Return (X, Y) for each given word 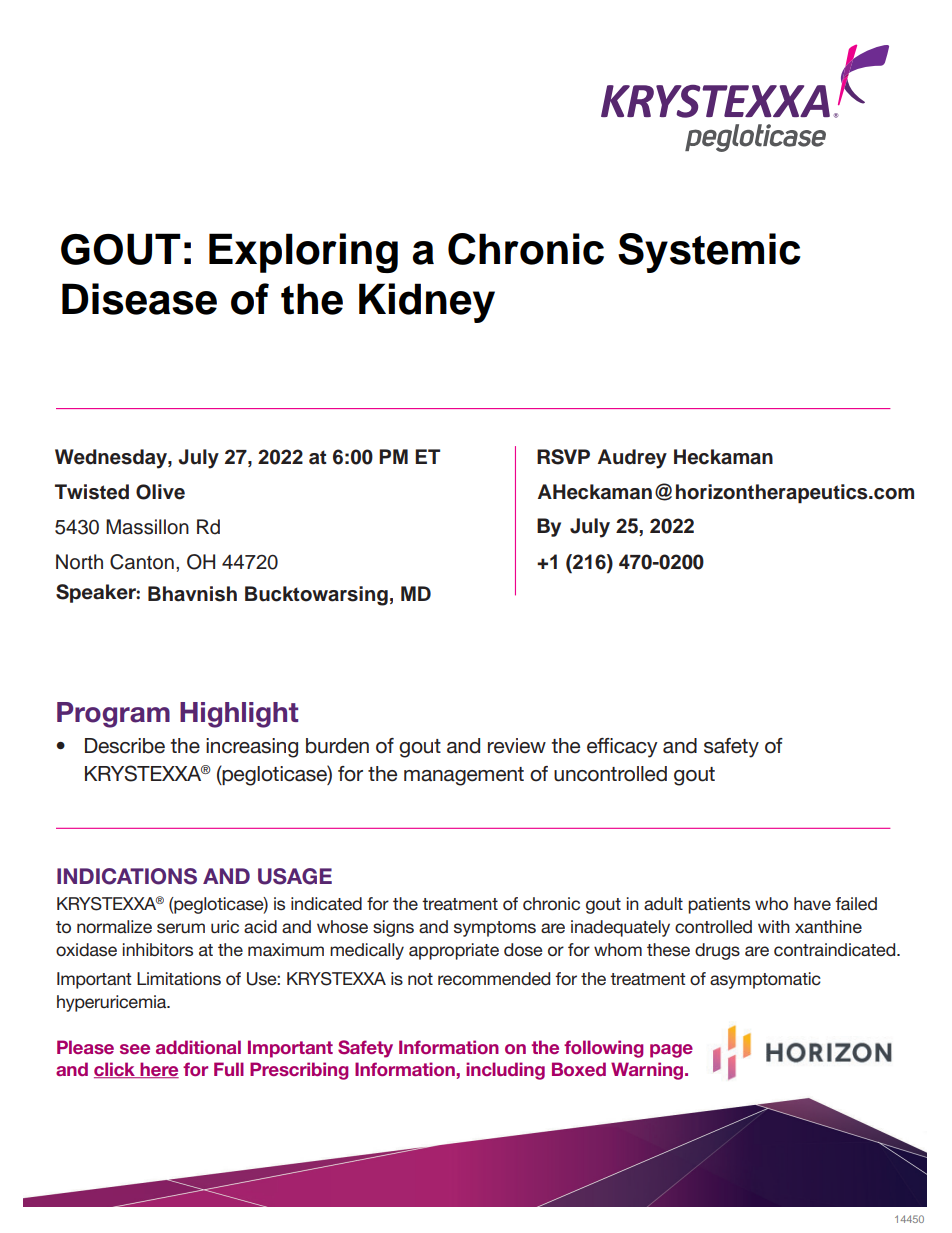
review (517, 746)
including (505, 1071)
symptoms (495, 929)
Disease (139, 299)
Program (113, 715)
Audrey (632, 459)
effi (600, 746)
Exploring (303, 253)
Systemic (709, 253)
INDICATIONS (127, 876)
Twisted (92, 492)
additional (198, 1047)
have (812, 903)
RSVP (563, 457)
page (671, 1051)
